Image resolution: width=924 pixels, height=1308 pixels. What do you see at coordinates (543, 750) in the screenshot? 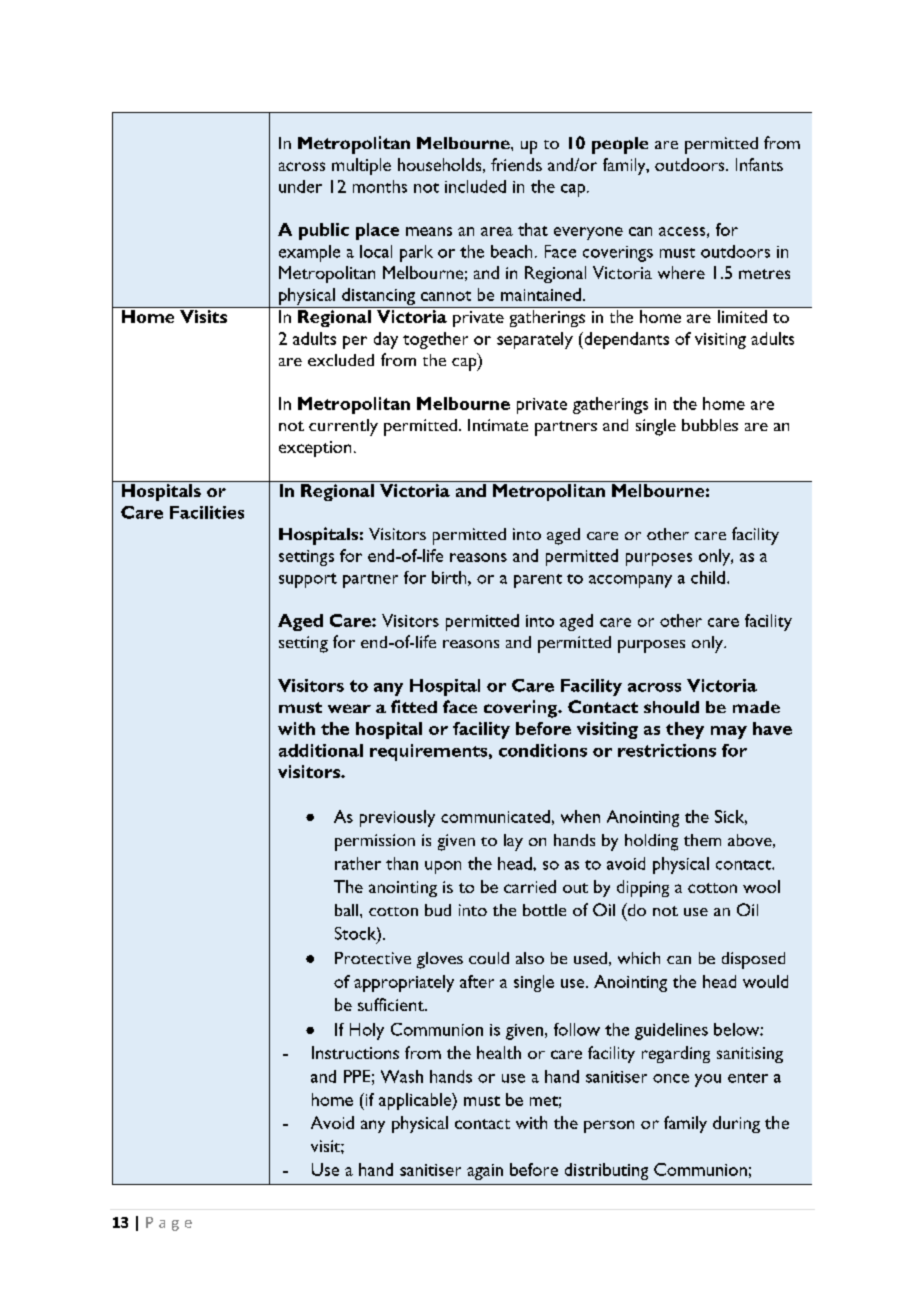
I see `conditions` at bounding box center [543, 750].
